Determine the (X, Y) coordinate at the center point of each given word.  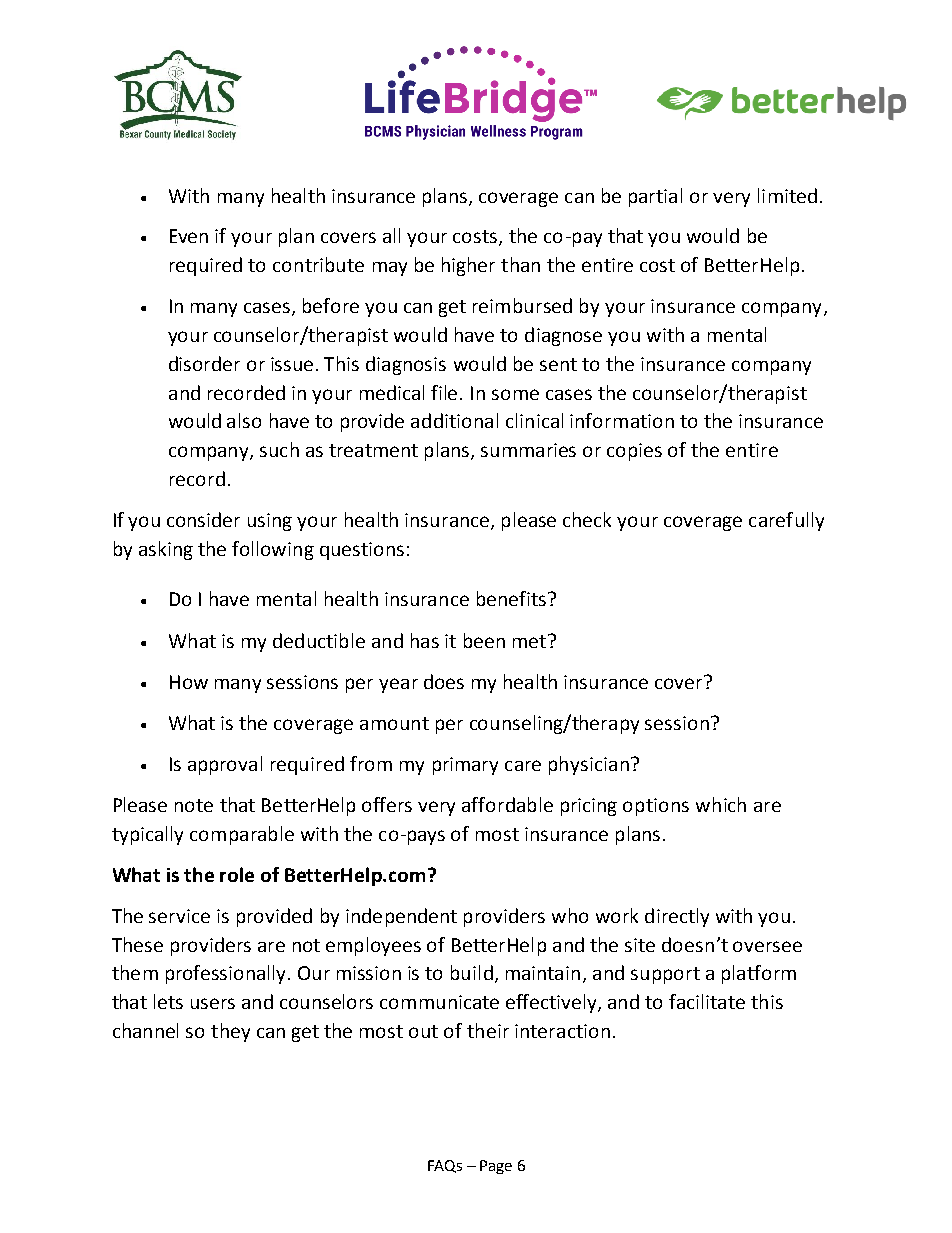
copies (634, 452)
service (179, 916)
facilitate (707, 1001)
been (484, 640)
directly (677, 917)
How (189, 682)
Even (189, 236)
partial (655, 197)
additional (454, 420)
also (244, 420)
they (230, 1032)
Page (496, 1167)
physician (589, 765)
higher (468, 266)
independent (401, 917)
